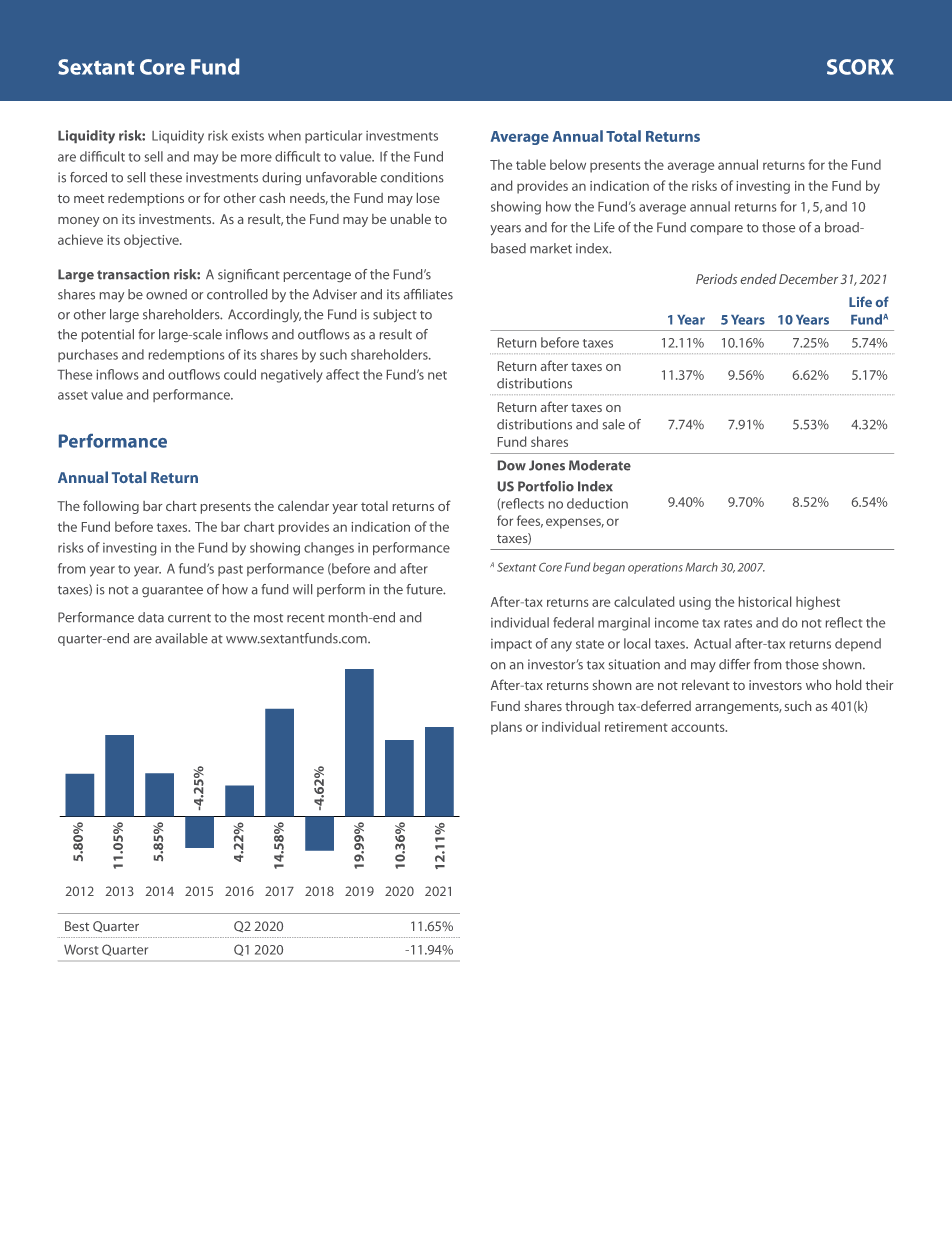 The image size is (952, 1241). I want to click on compare, so click(716, 230).
